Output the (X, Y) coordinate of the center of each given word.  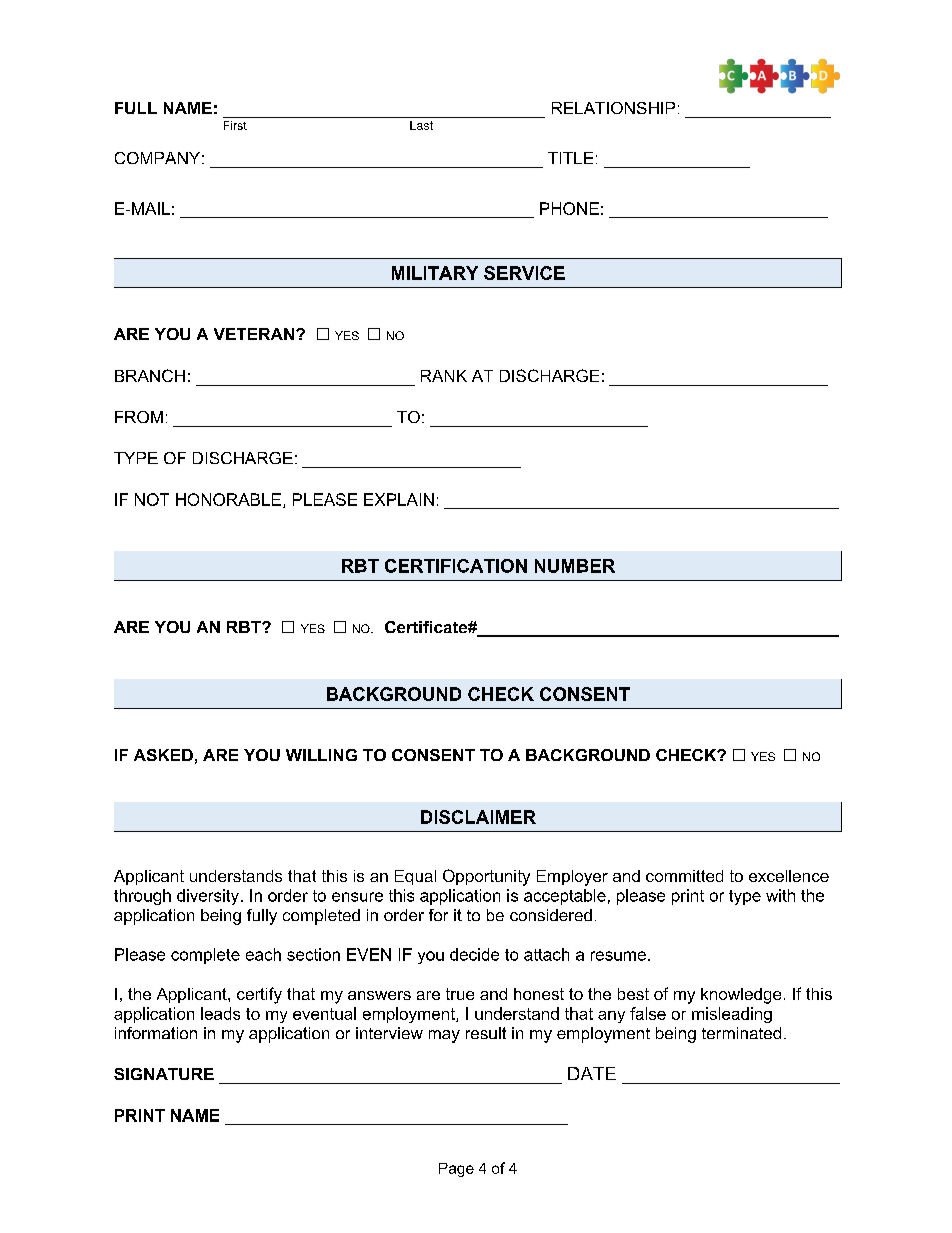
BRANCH (150, 375)
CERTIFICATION (456, 566)
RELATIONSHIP (613, 108)
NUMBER (575, 566)
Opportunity (486, 877)
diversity (209, 897)
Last (421, 125)
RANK (444, 376)
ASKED (163, 755)
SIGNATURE (164, 1074)
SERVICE (524, 273)
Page (456, 1170)
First (235, 125)
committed (684, 876)
